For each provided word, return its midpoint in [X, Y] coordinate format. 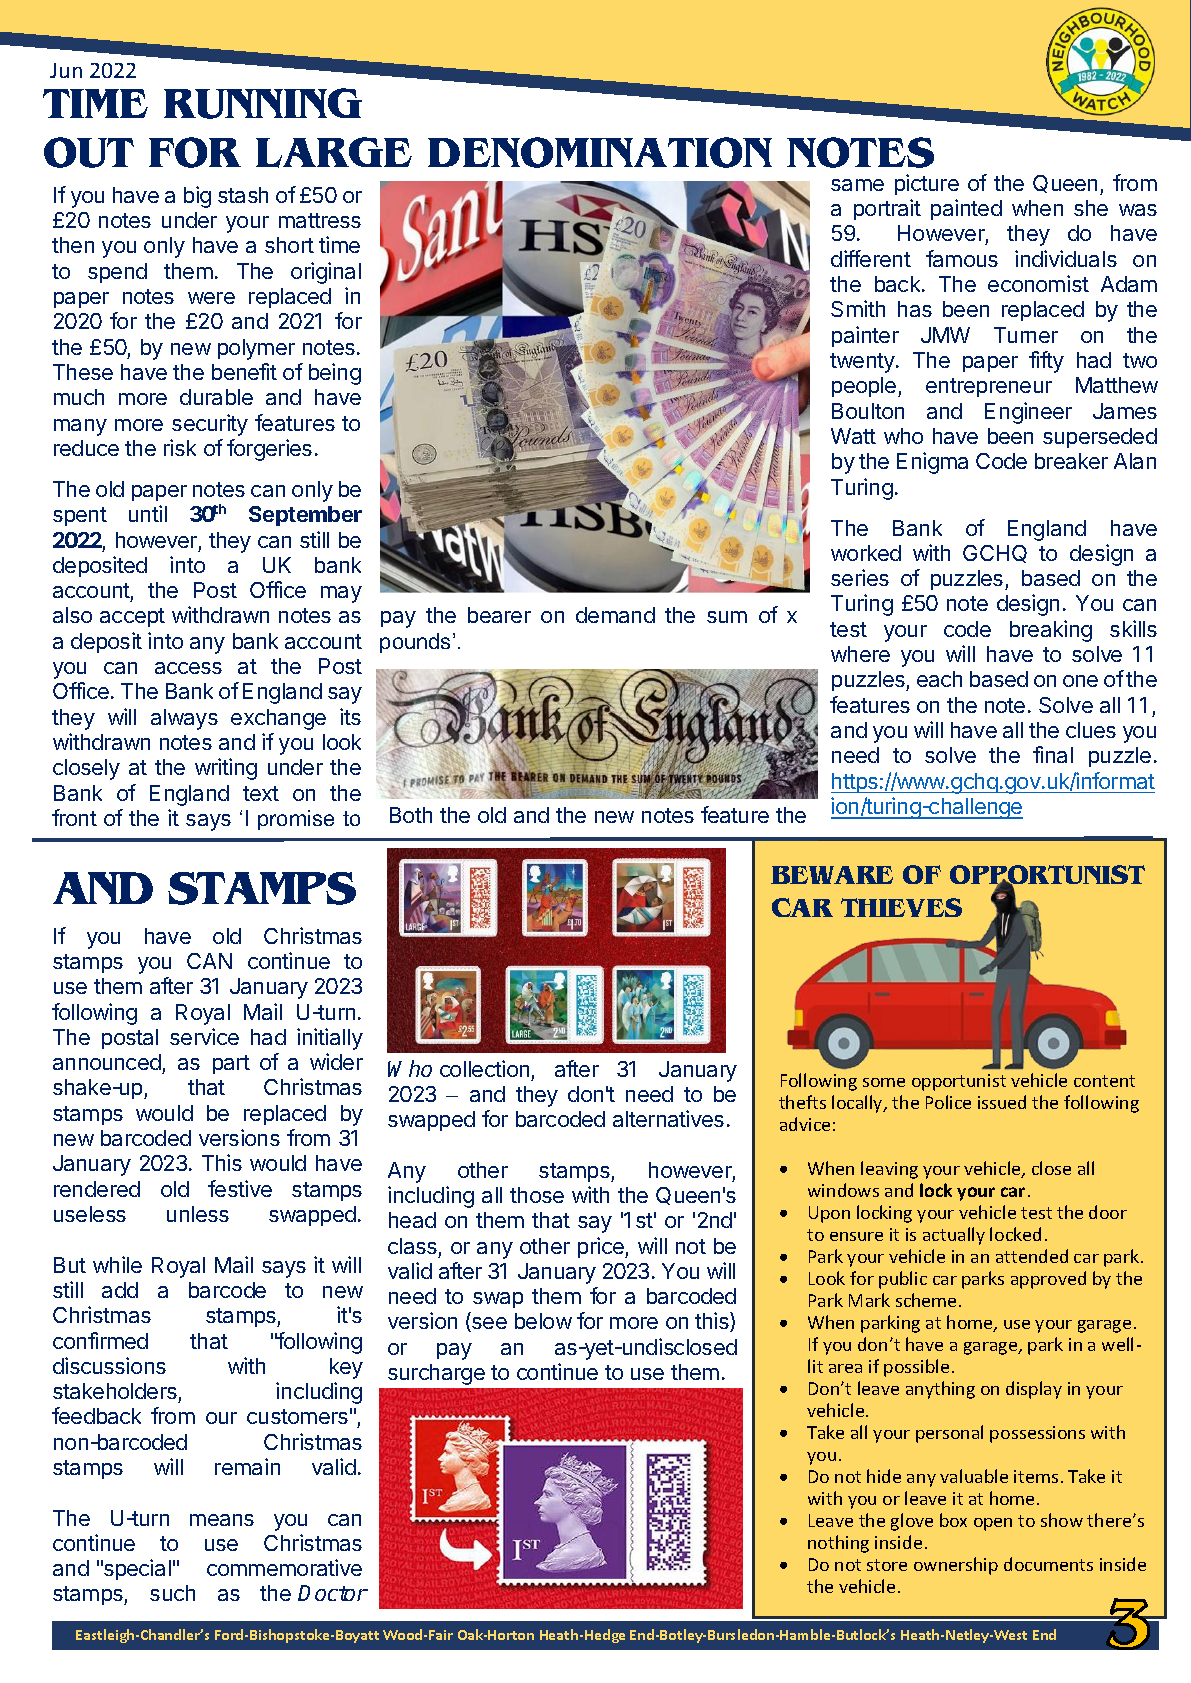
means [222, 1520]
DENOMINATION [600, 152]
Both [411, 815]
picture [927, 184]
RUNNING [263, 103]
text [261, 793]
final [1053, 754]
